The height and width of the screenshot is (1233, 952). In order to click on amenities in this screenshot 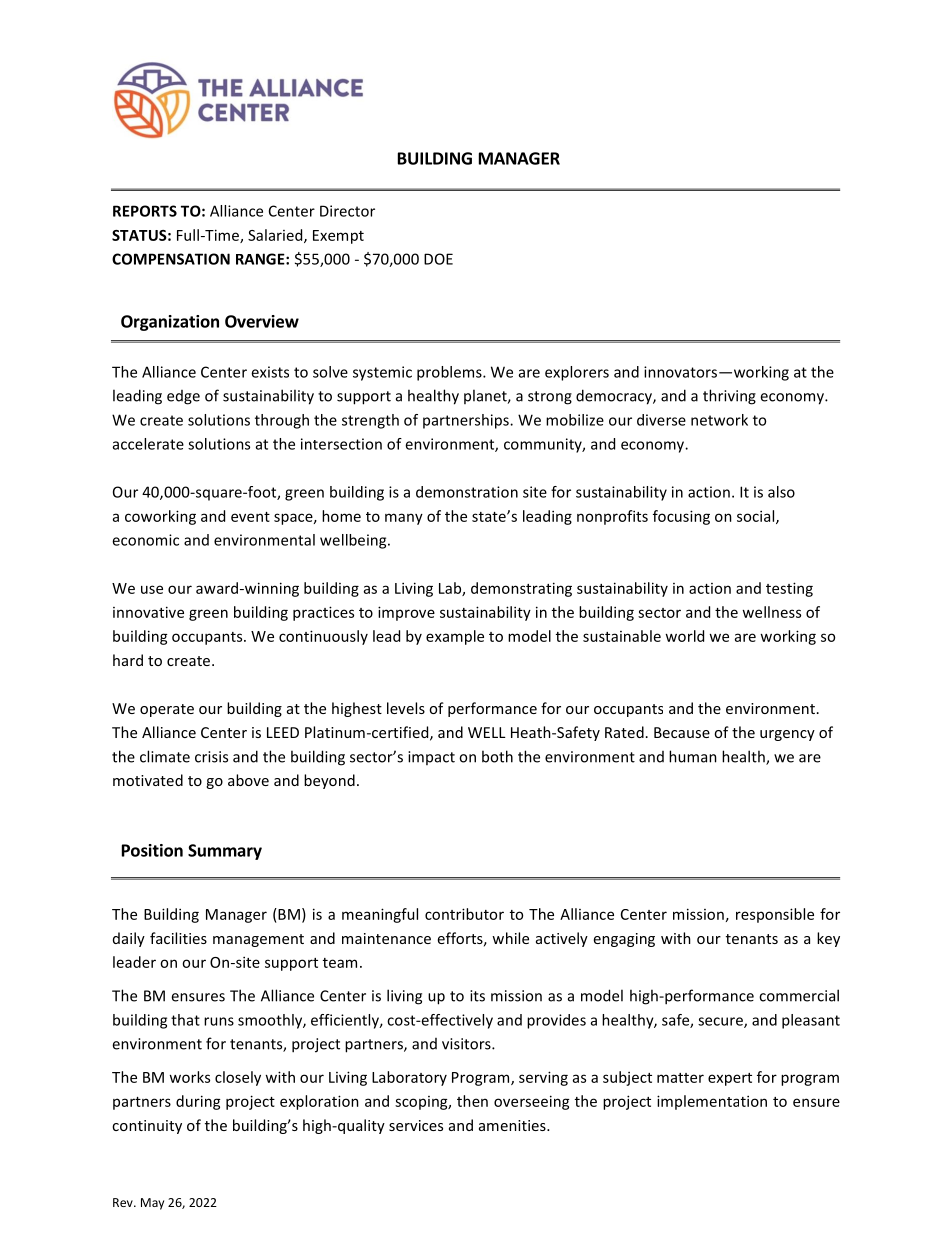, I will do `click(513, 1125)`.
